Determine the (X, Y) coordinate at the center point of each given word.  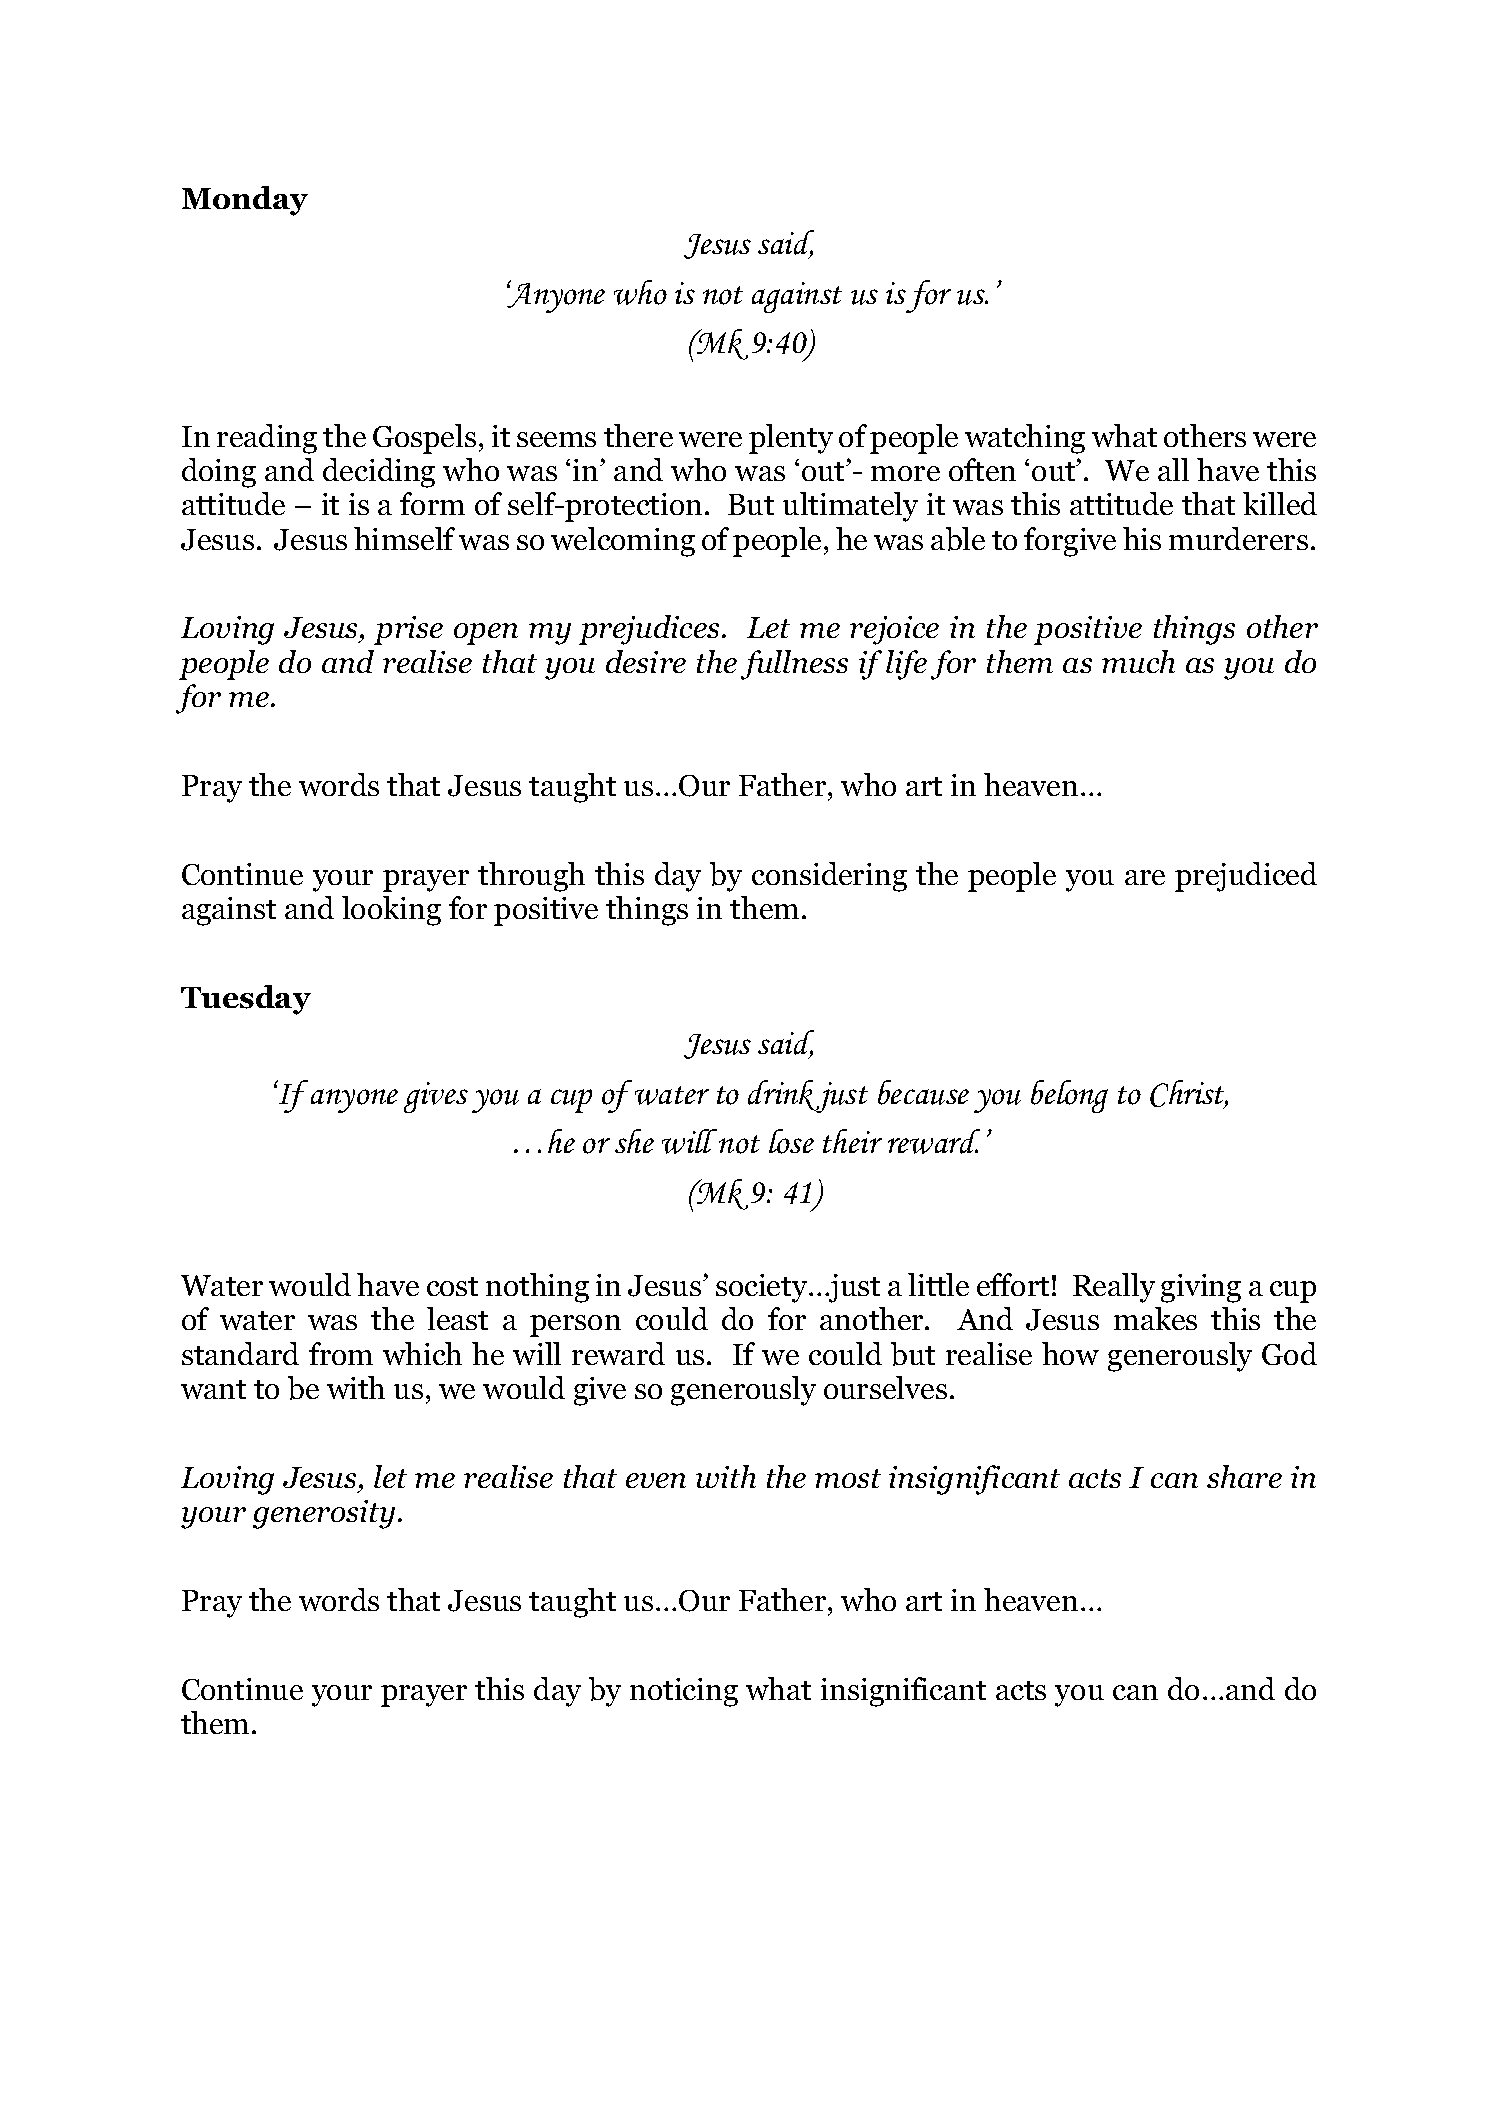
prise (408, 630)
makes (1155, 1318)
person (575, 1326)
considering (829, 877)
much (1138, 661)
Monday (245, 201)
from (341, 1353)
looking (391, 911)
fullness (794, 665)
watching (1025, 439)
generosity (324, 1514)
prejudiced (1246, 877)
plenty (791, 439)
